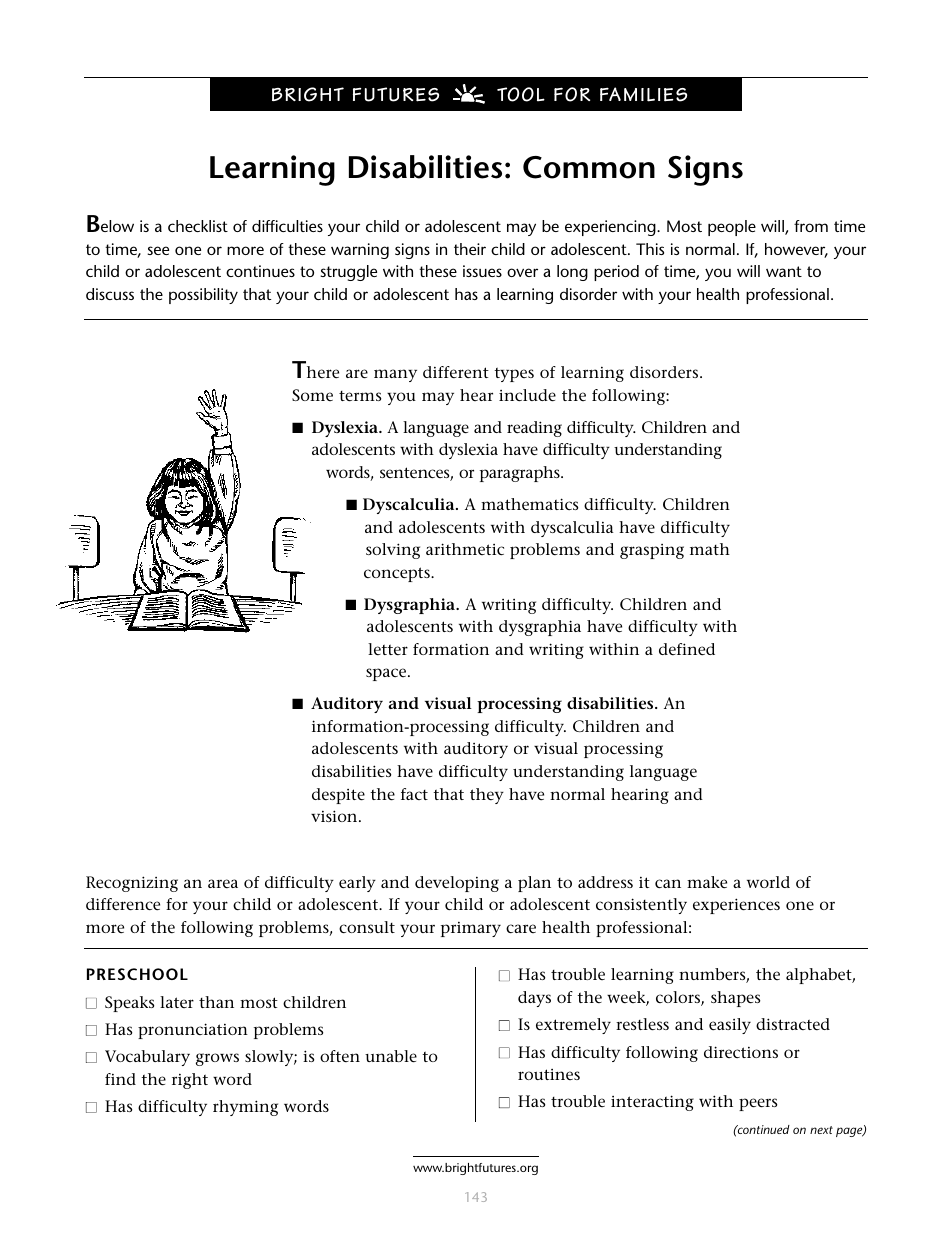  I want to click on experiences, so click(736, 906).
